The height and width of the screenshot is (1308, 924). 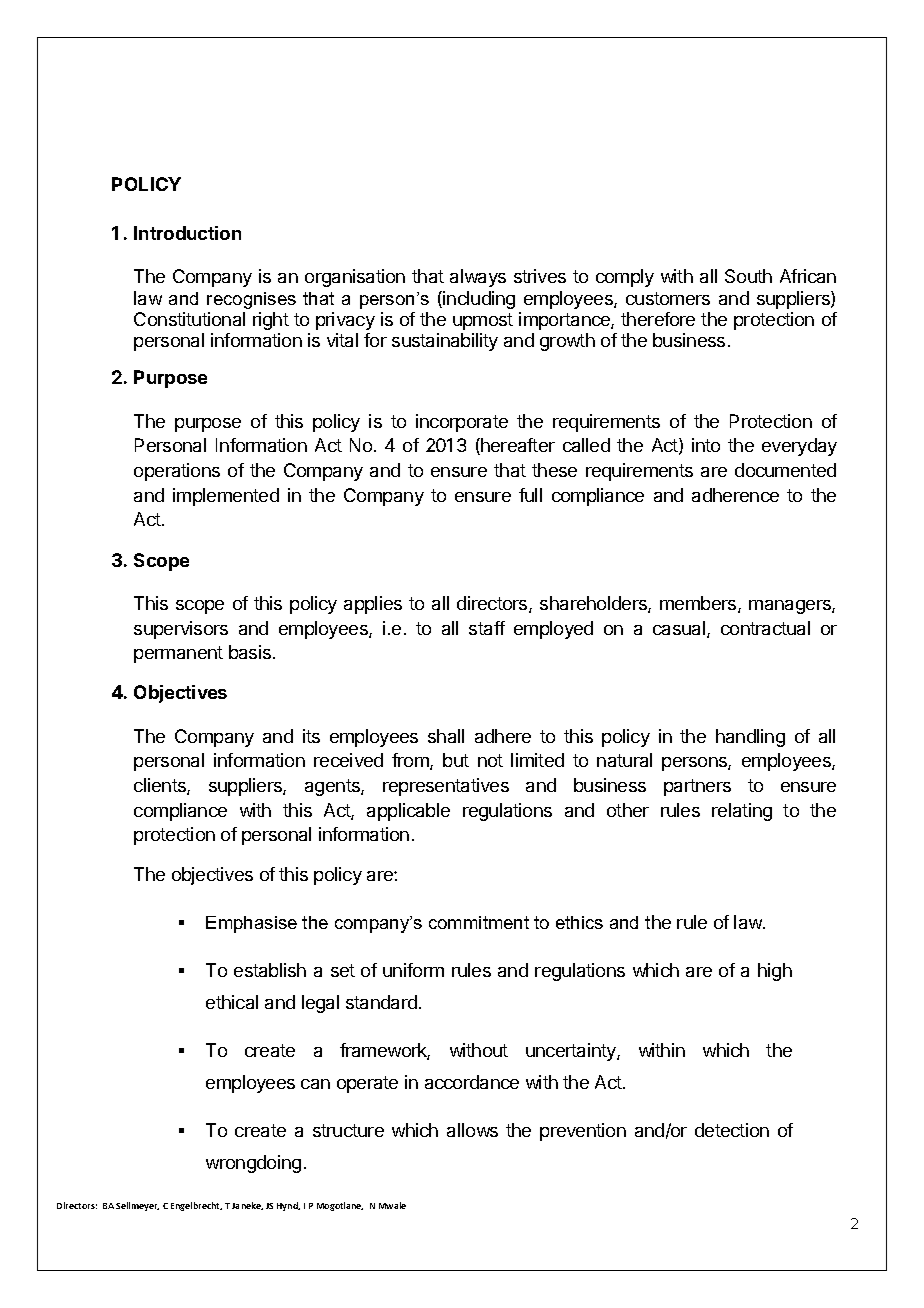 I want to click on implemented, so click(x=226, y=497).
